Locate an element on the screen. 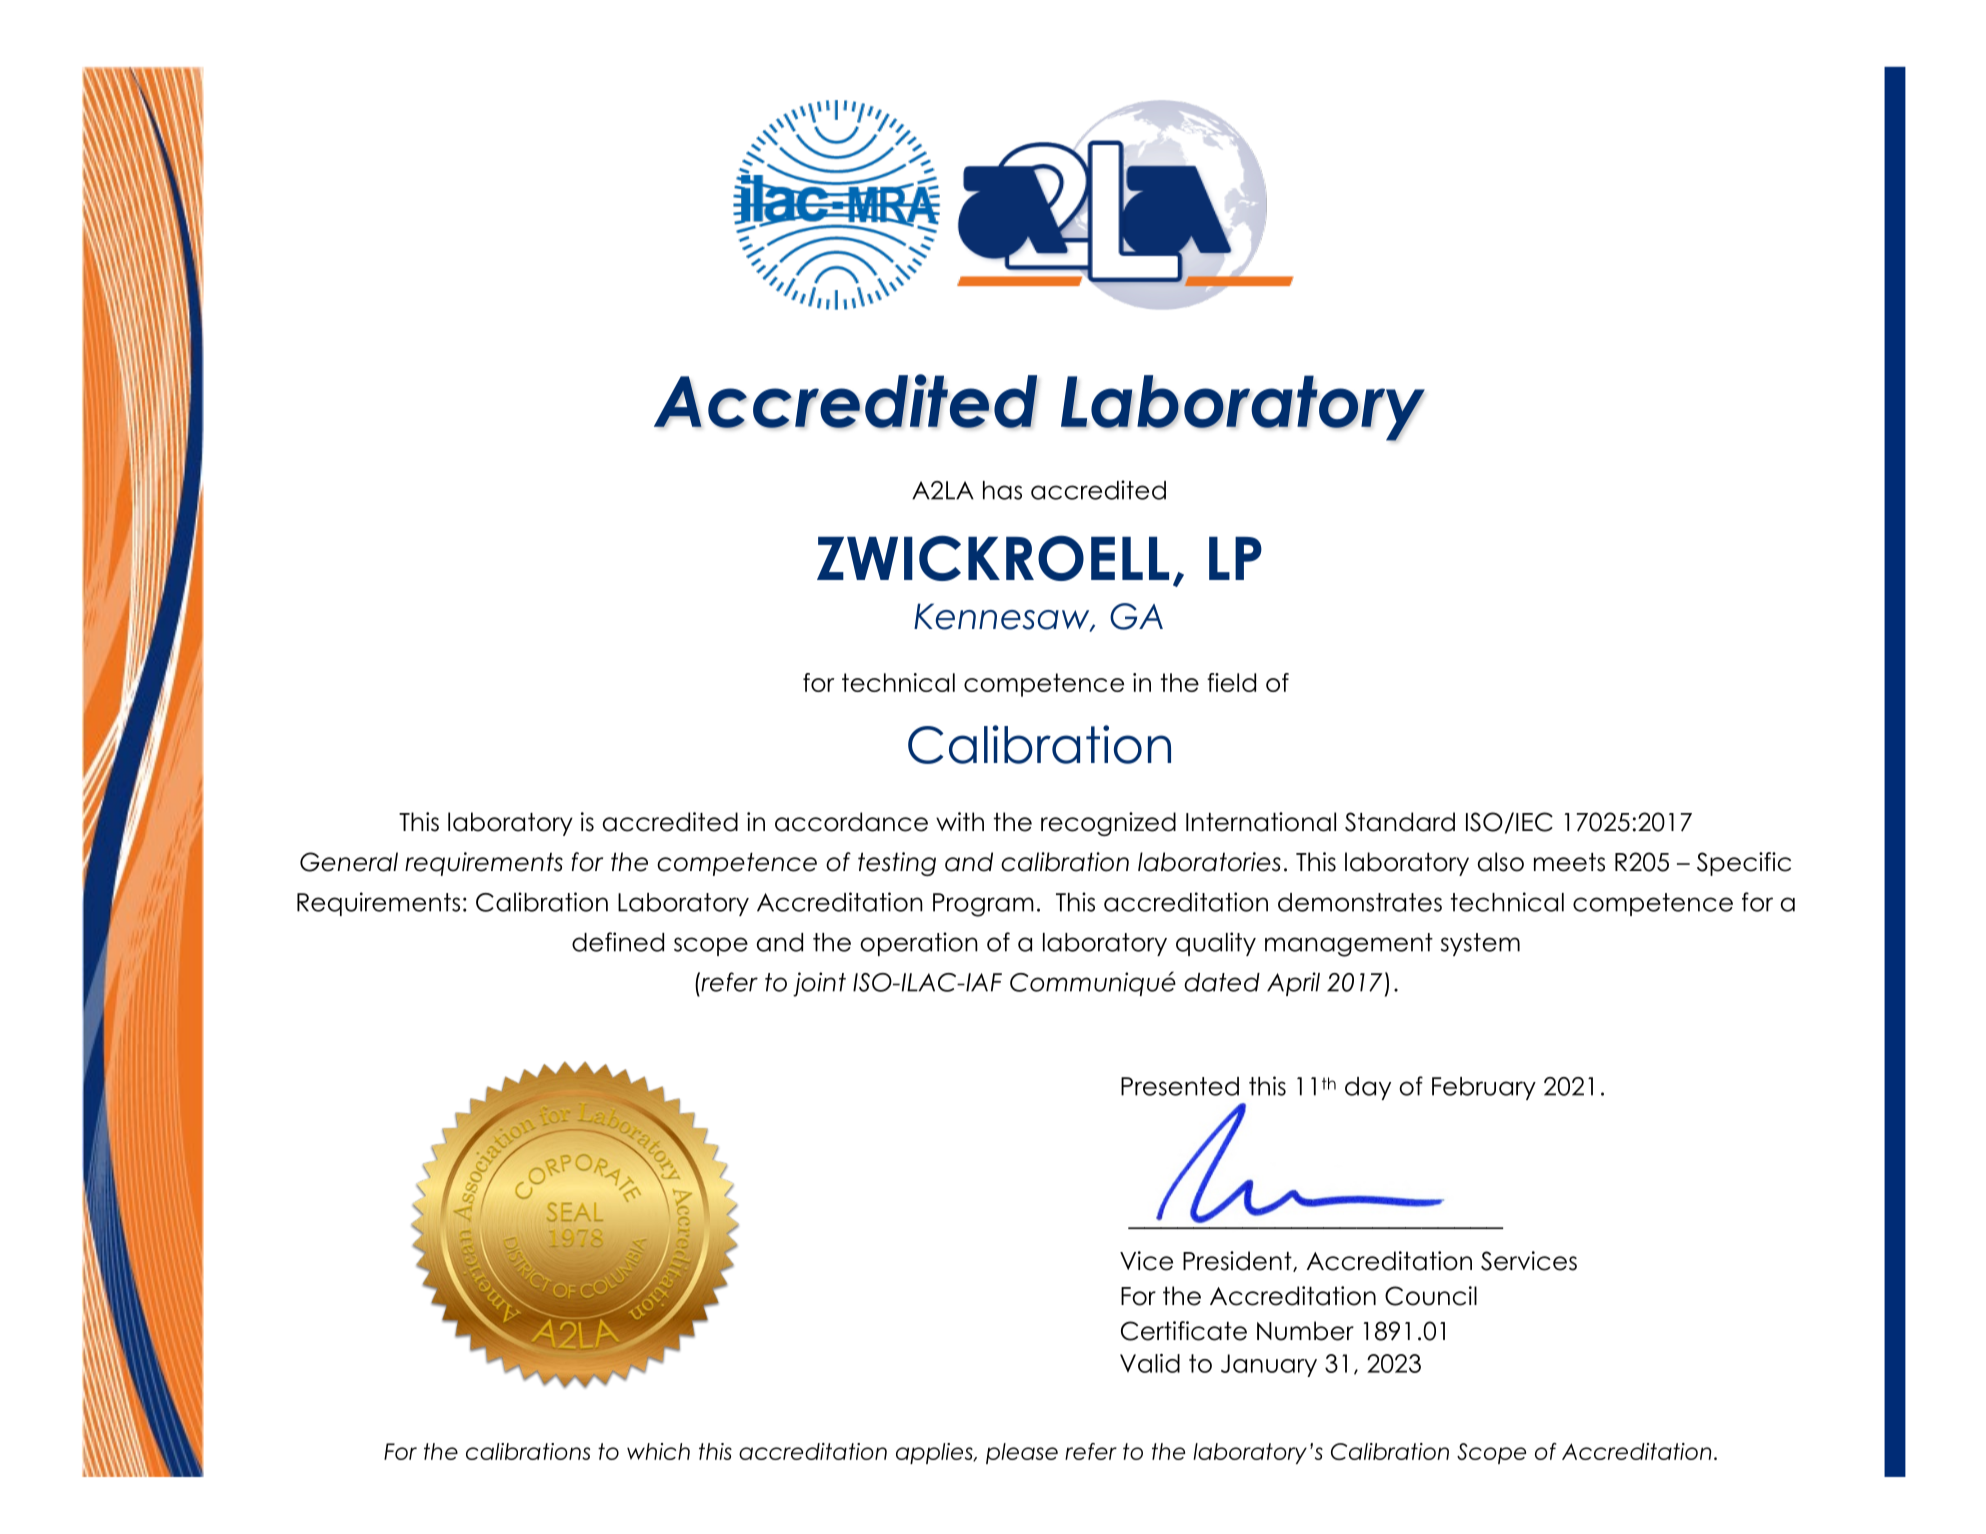 The image size is (1986, 1534). General is located at coordinates (349, 862).
